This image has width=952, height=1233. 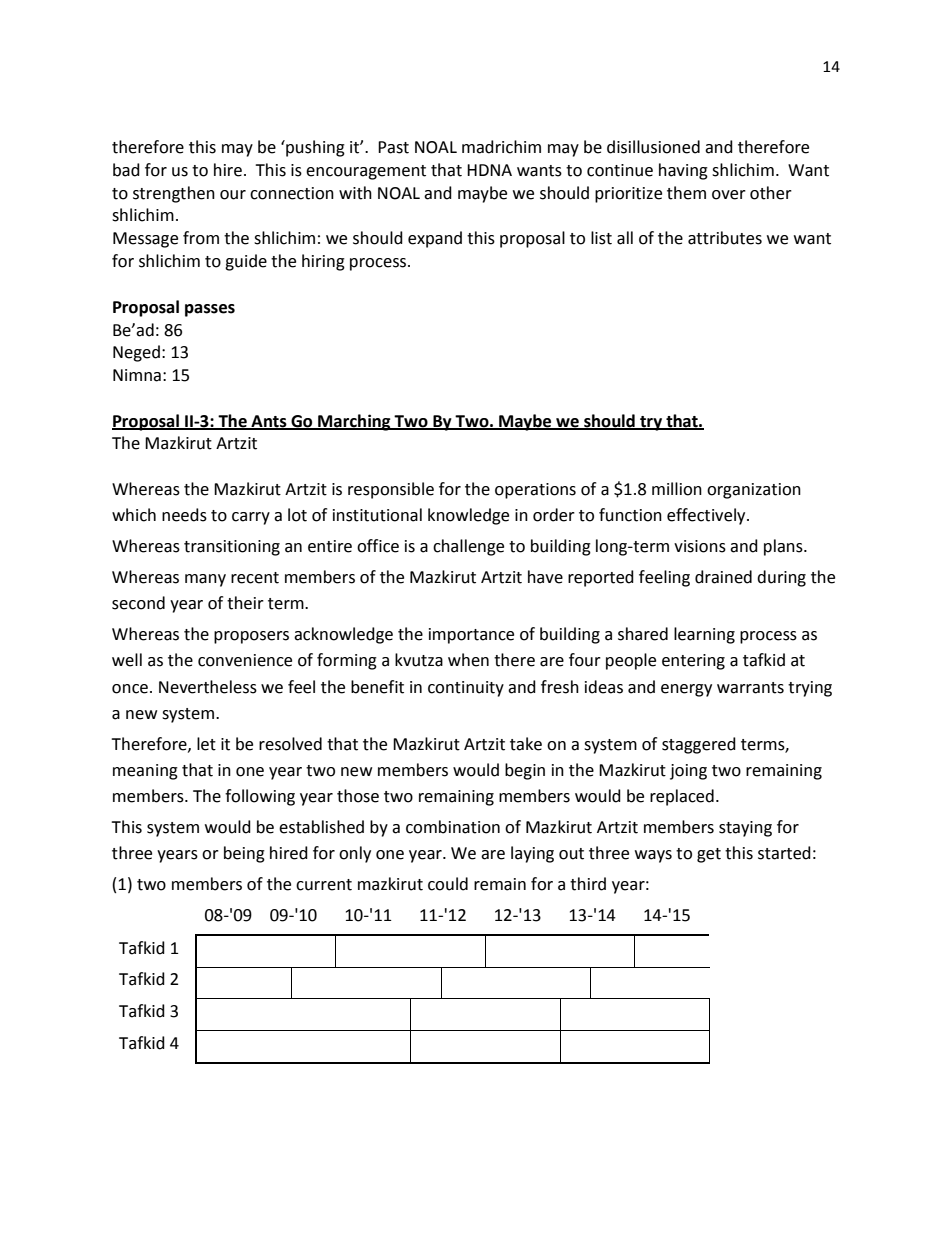 I want to click on their, so click(x=245, y=603).
